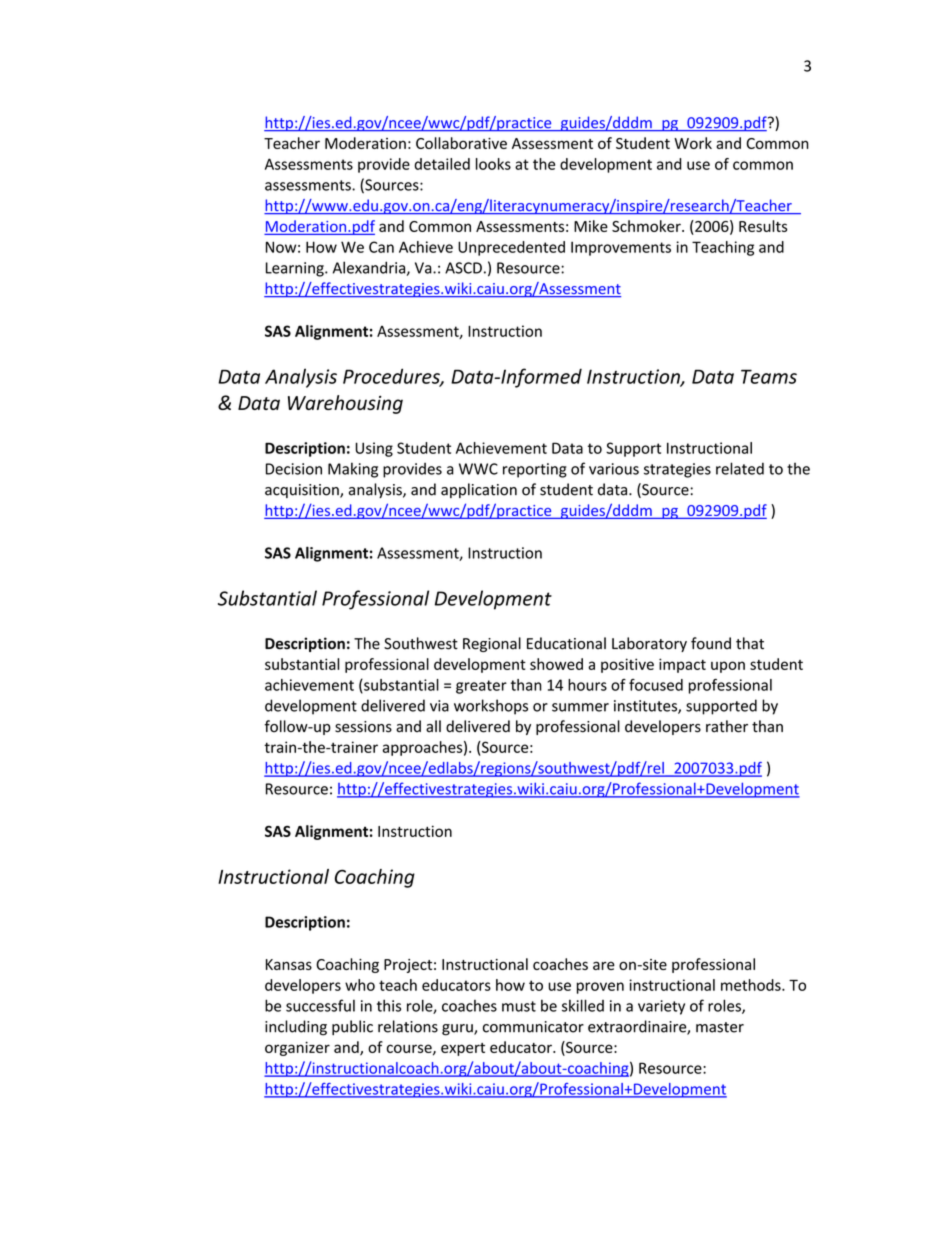 The width and height of the screenshot is (952, 1233). Describe the element at coordinates (381, 247) in the screenshot. I see `Can` at that location.
